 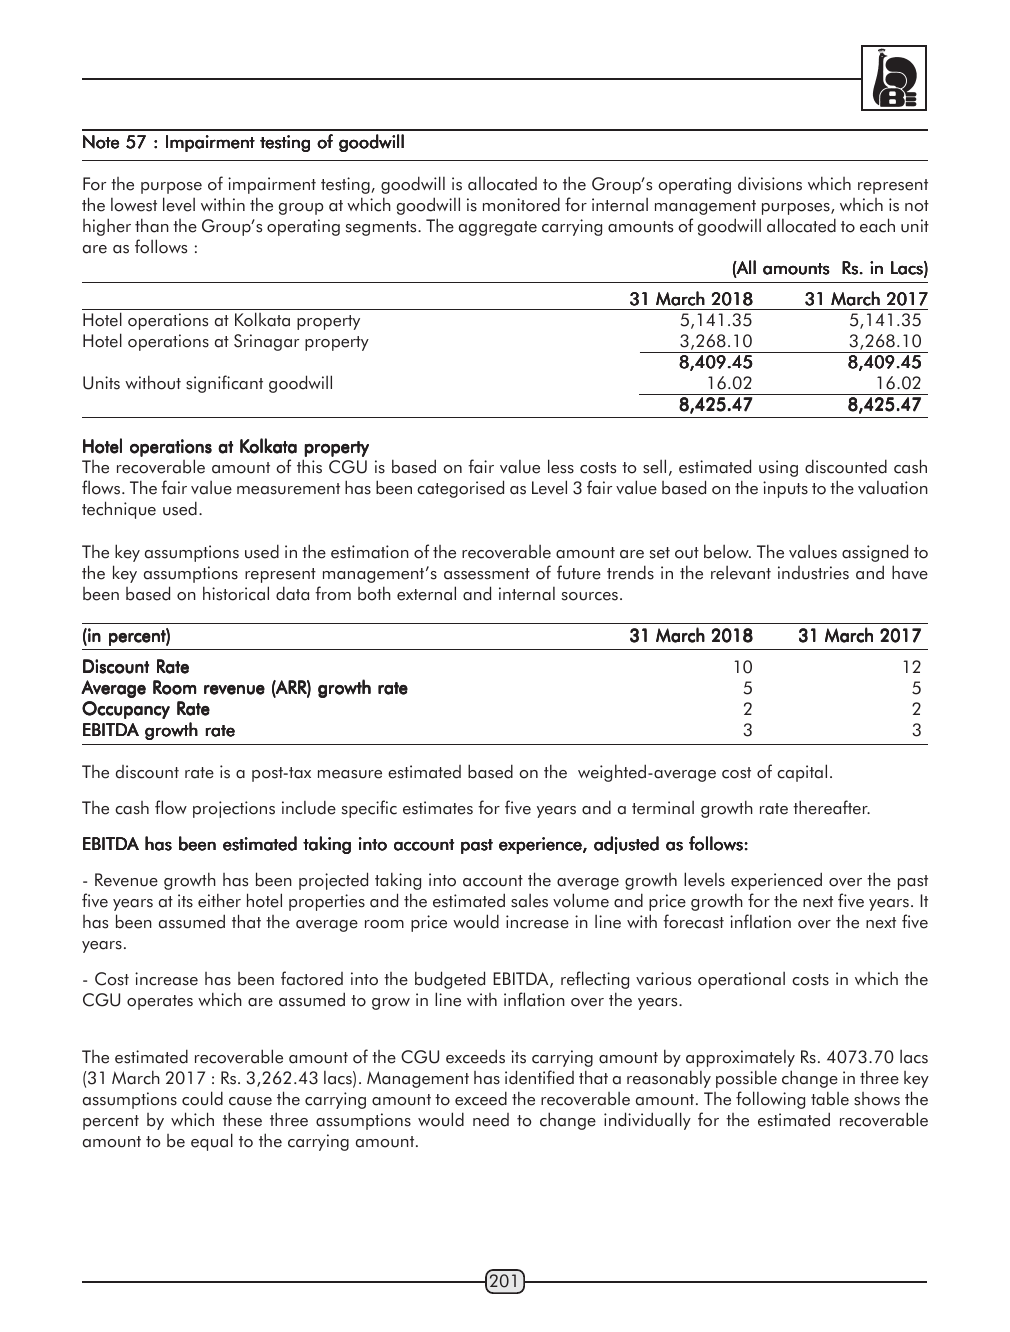 I want to click on need, so click(x=491, y=1120).
